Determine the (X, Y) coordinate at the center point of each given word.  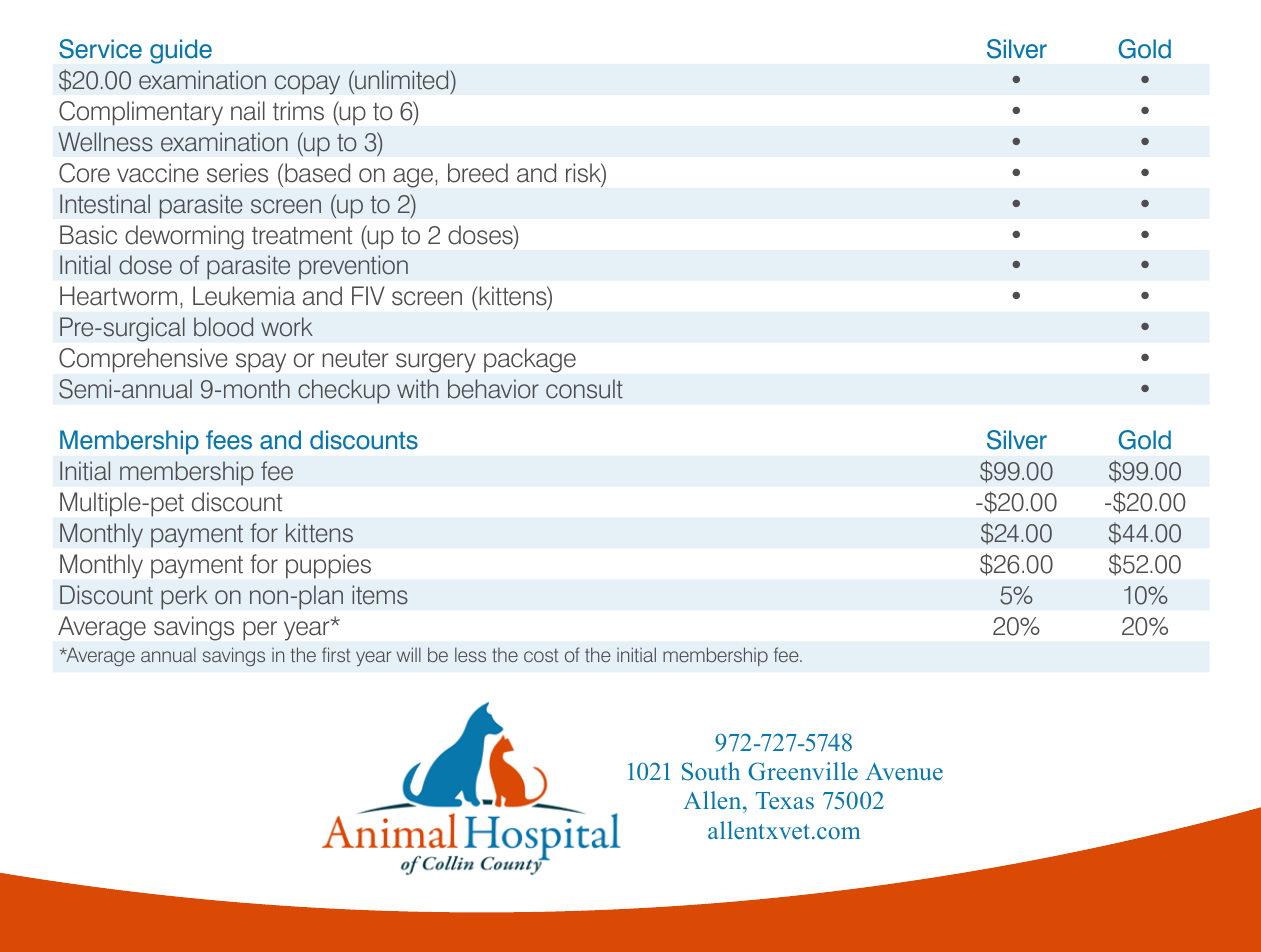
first (336, 654)
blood (223, 327)
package (530, 360)
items (380, 595)
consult (584, 389)
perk (184, 597)
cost (541, 655)
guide (181, 51)
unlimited (402, 80)
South (711, 771)
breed (478, 173)
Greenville (803, 771)
